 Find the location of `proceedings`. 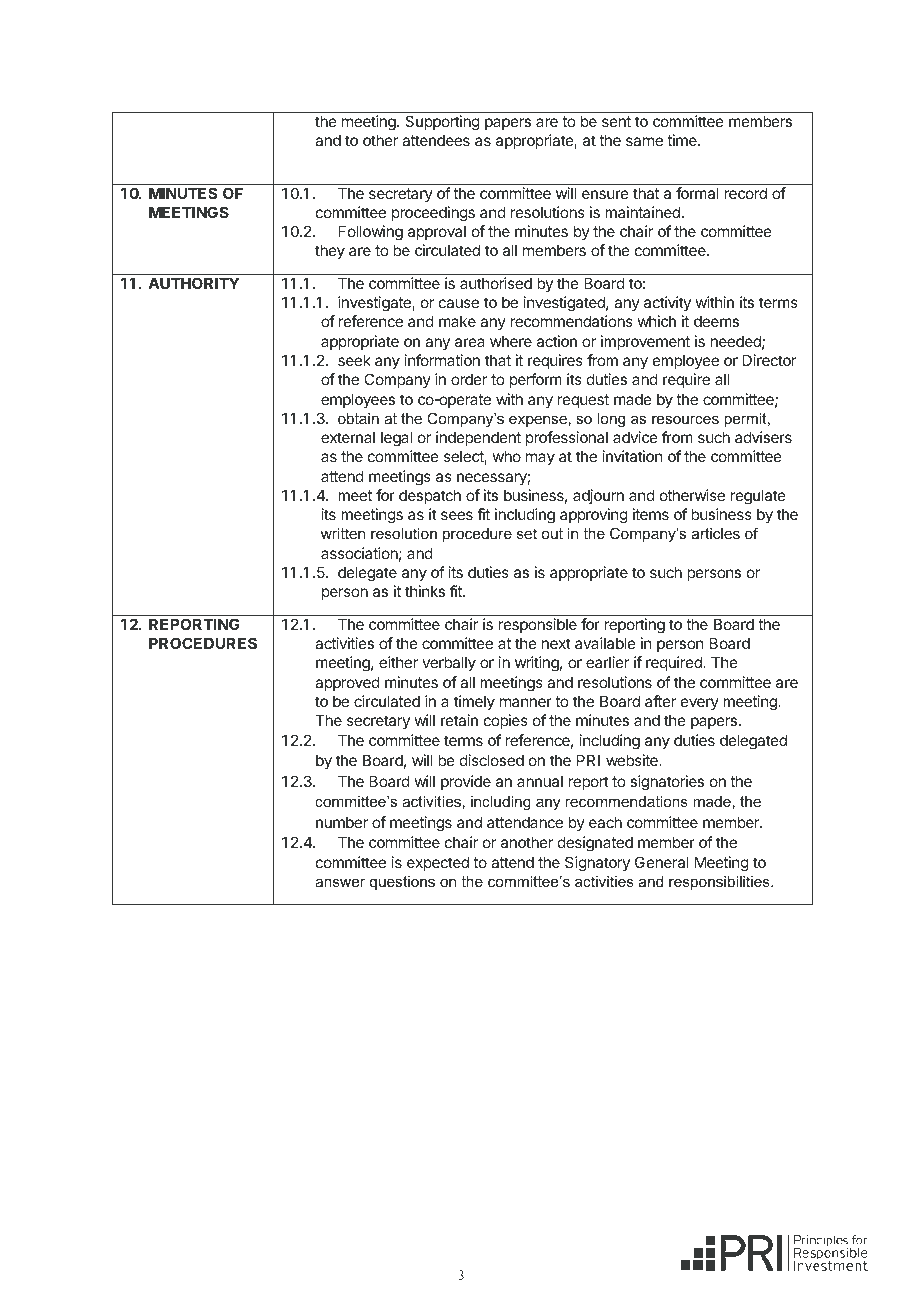

proceedings is located at coordinates (433, 214).
